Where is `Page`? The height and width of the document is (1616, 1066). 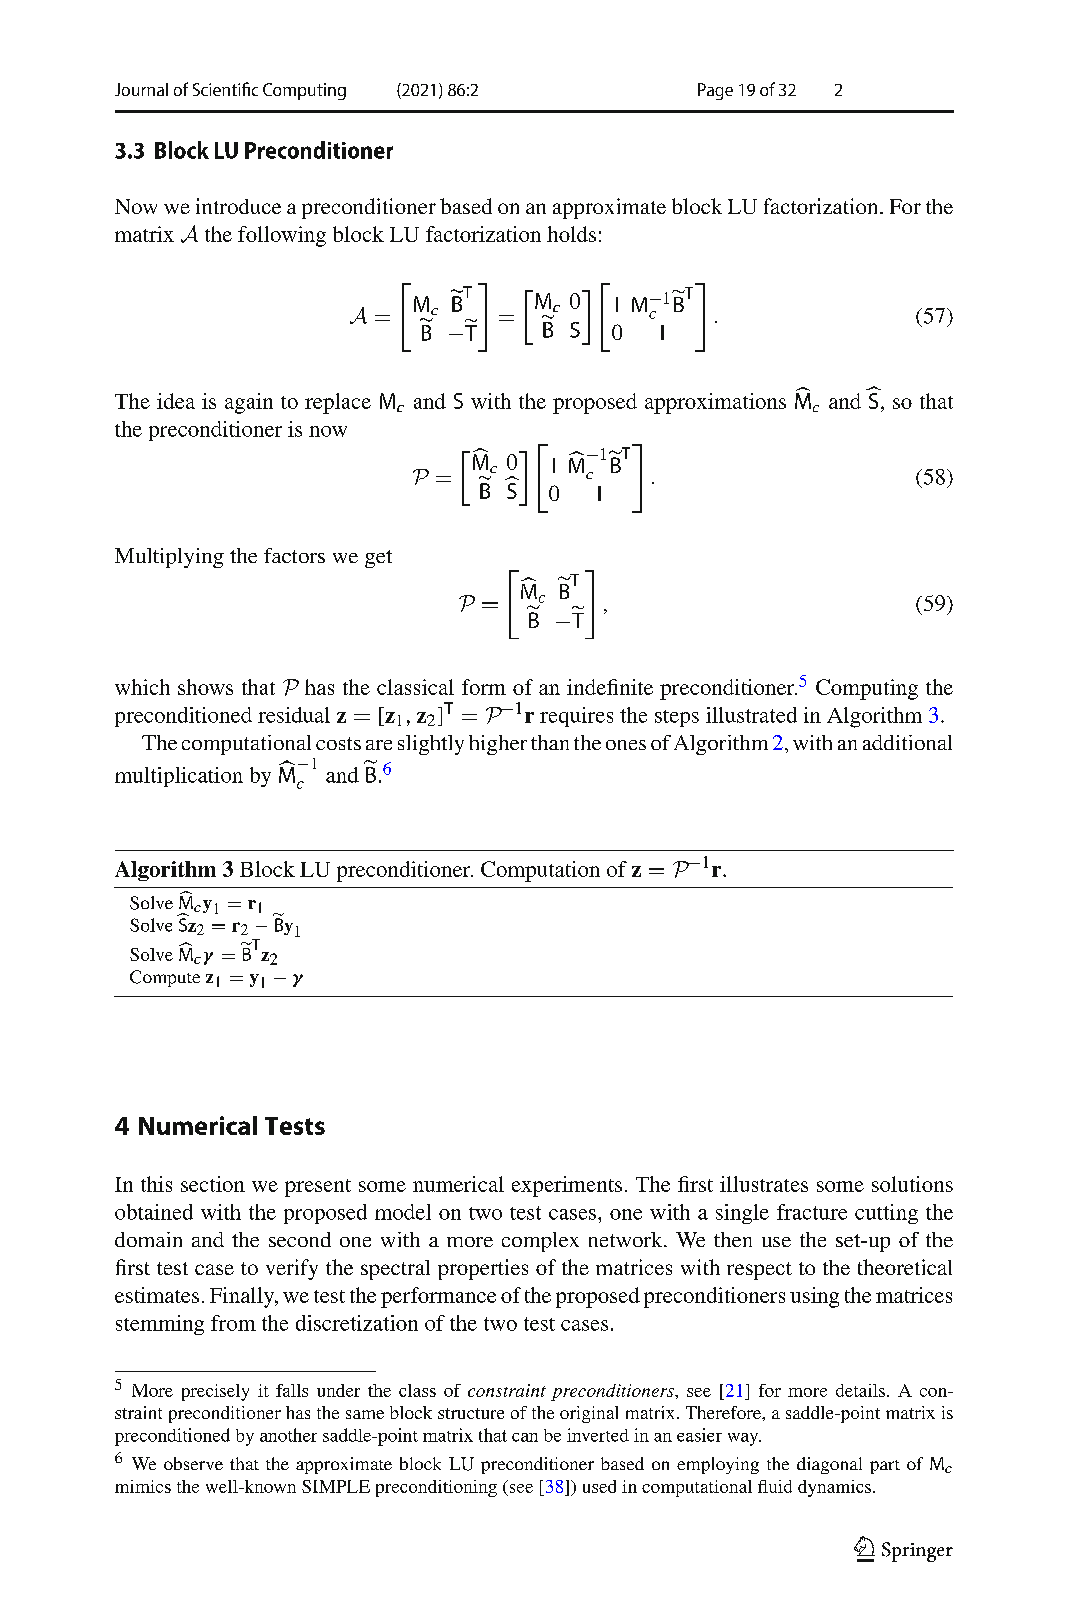 Page is located at coordinates (715, 91).
